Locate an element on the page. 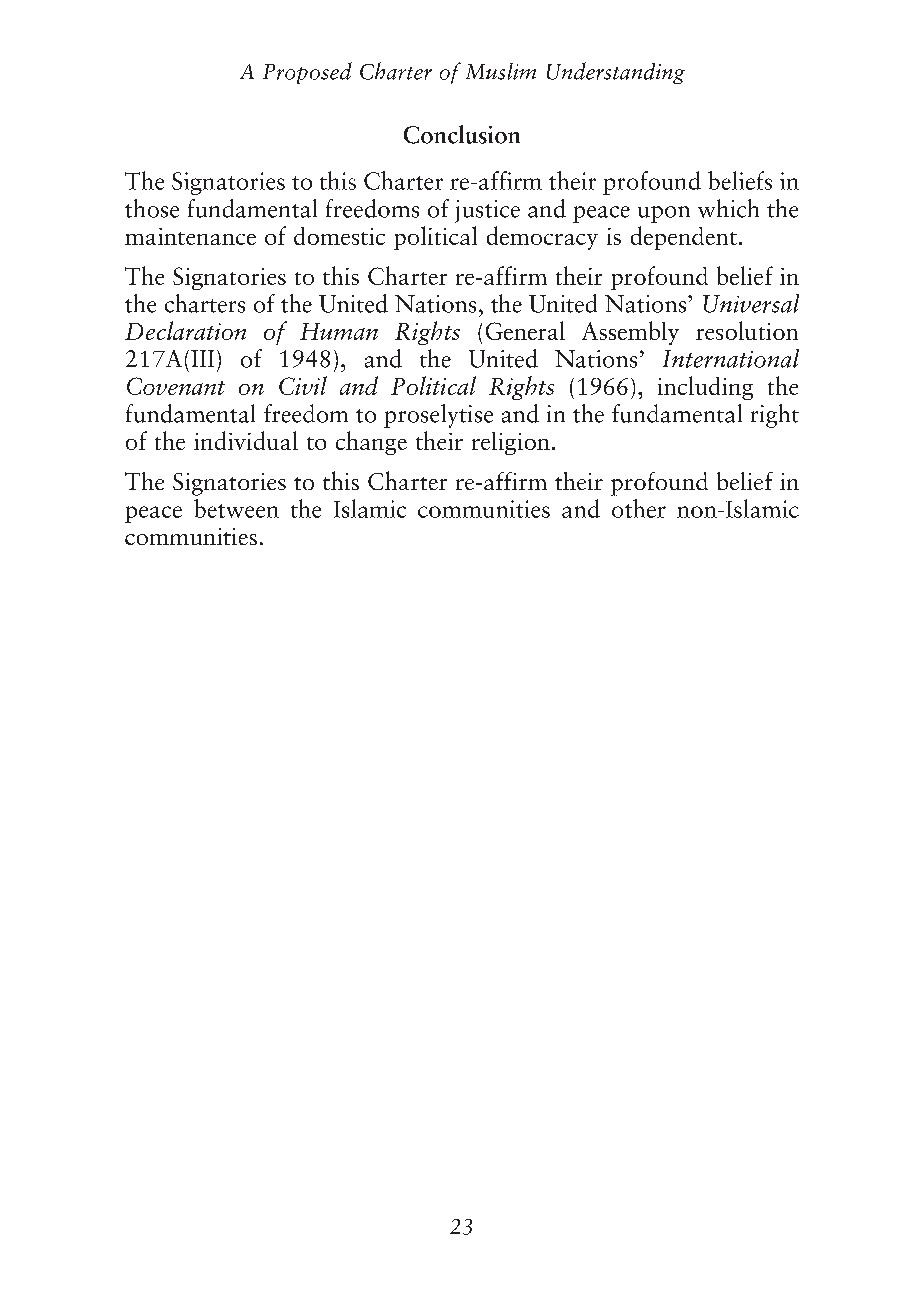  Declaration is located at coordinates (185, 330).
